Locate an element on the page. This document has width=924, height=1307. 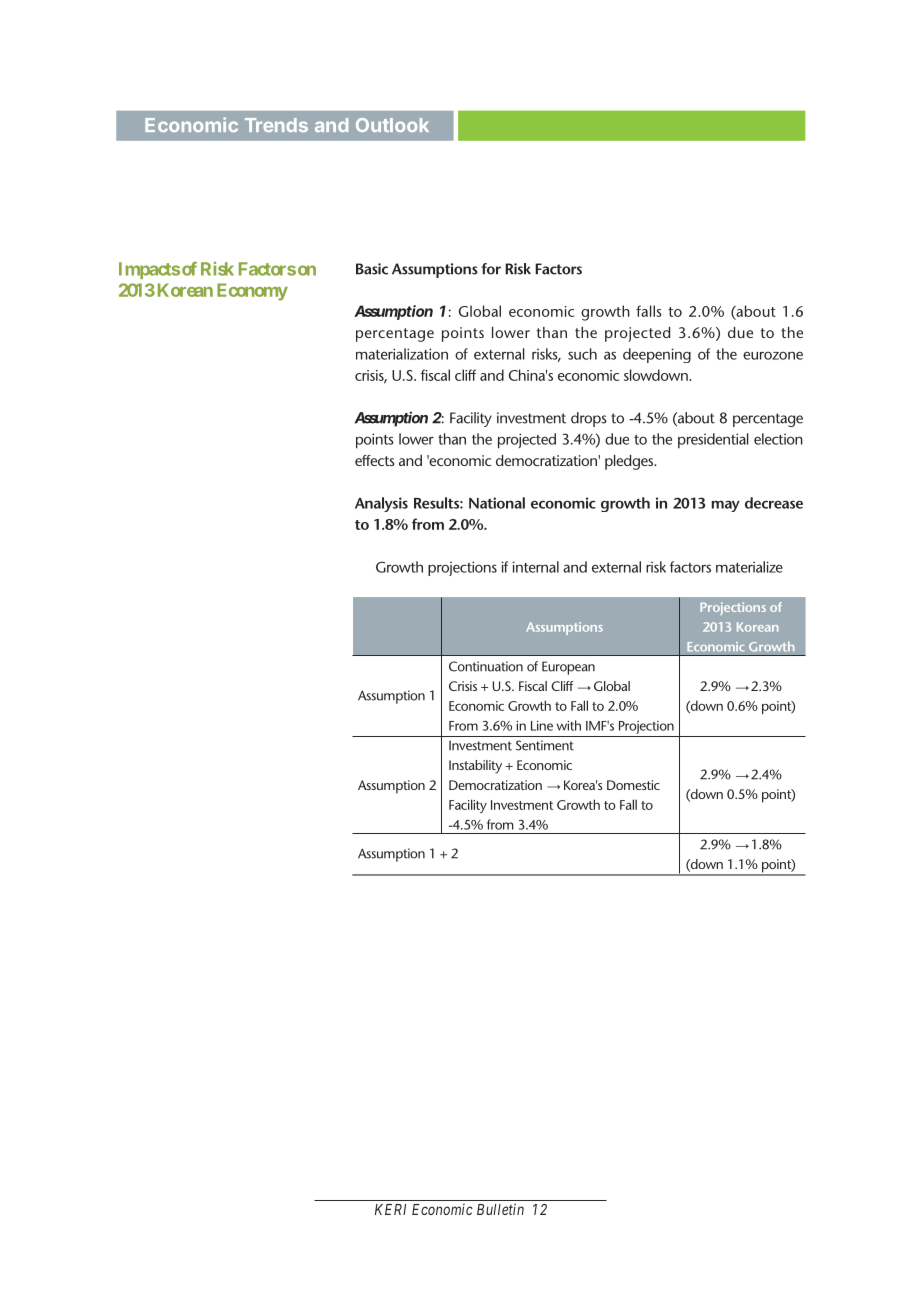
such is located at coordinates (582, 354).
